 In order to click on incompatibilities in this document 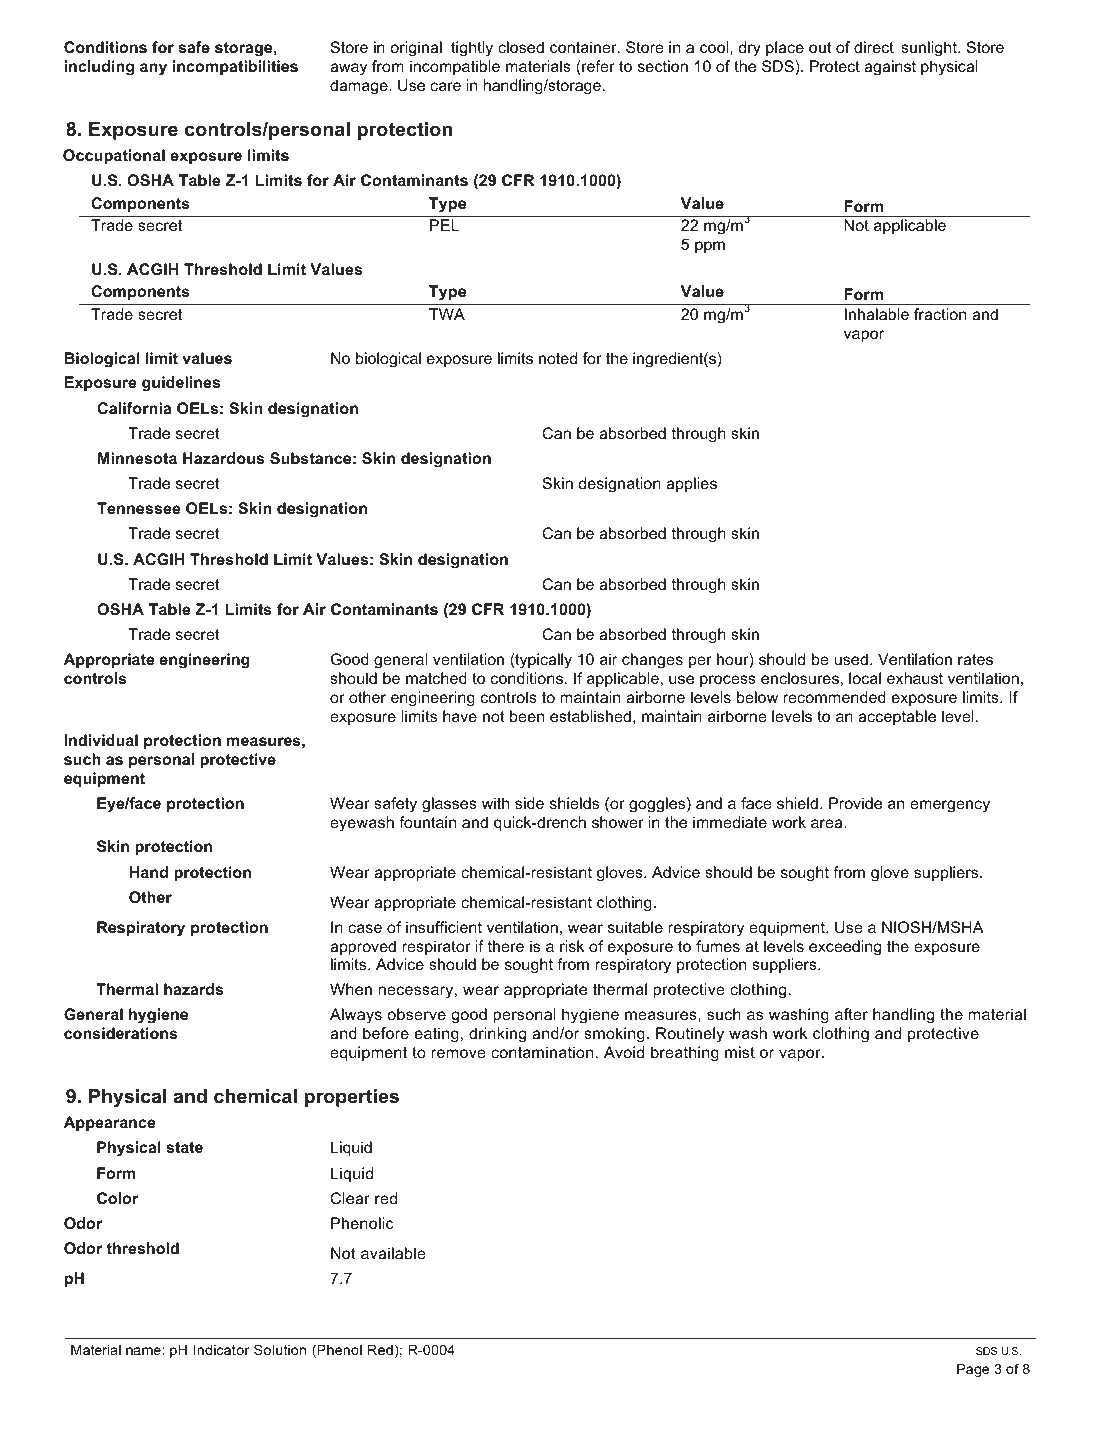, I will do `click(235, 67)`.
